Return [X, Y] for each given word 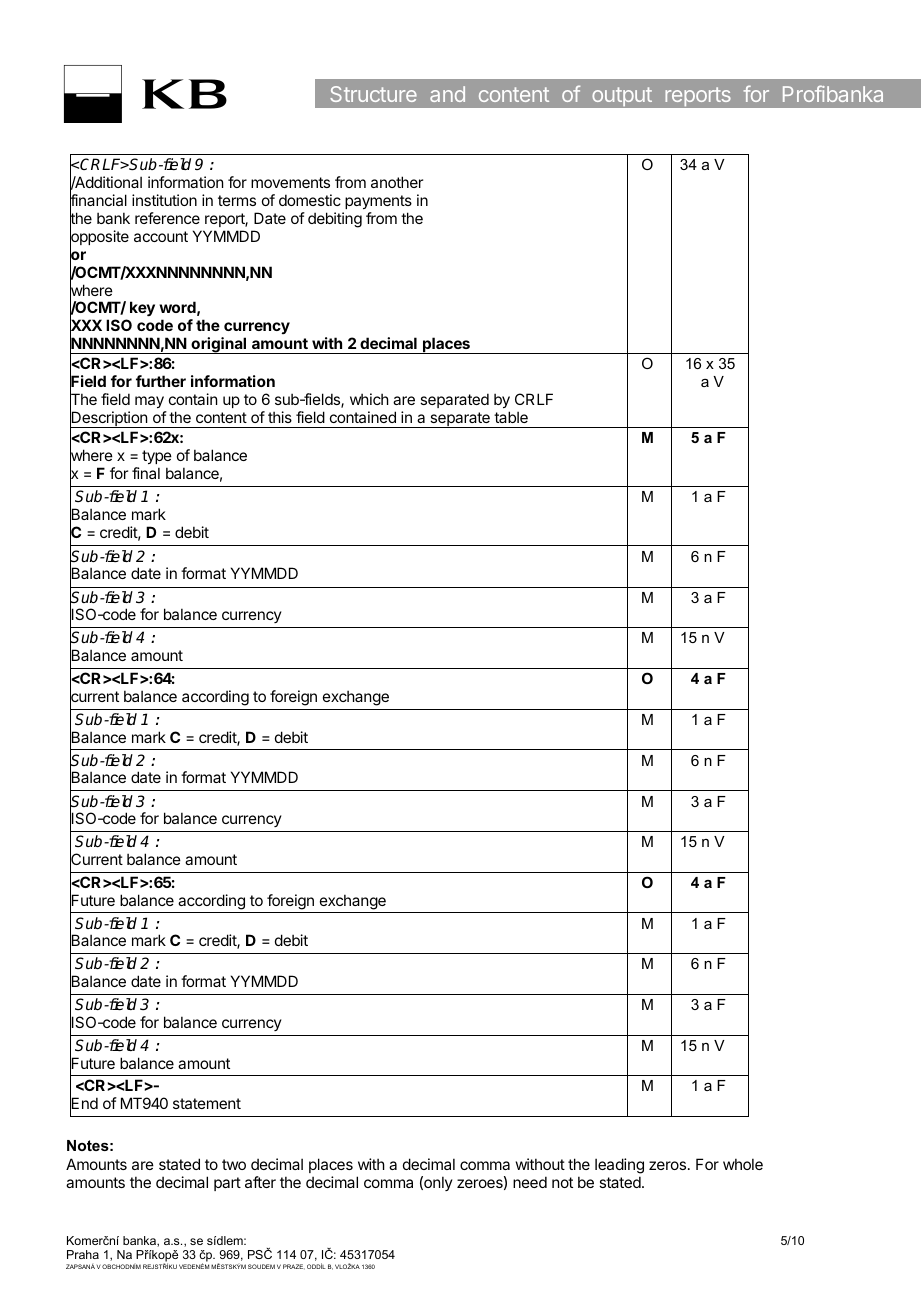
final [146, 473]
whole [743, 1164]
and [447, 94]
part [227, 1184]
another [397, 182]
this [280, 417]
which [369, 399]
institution [164, 200]
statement [207, 1103]
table [511, 417]
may [149, 402]
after [260, 1182]
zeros [667, 1165]
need [530, 1182]
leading [619, 1167]
